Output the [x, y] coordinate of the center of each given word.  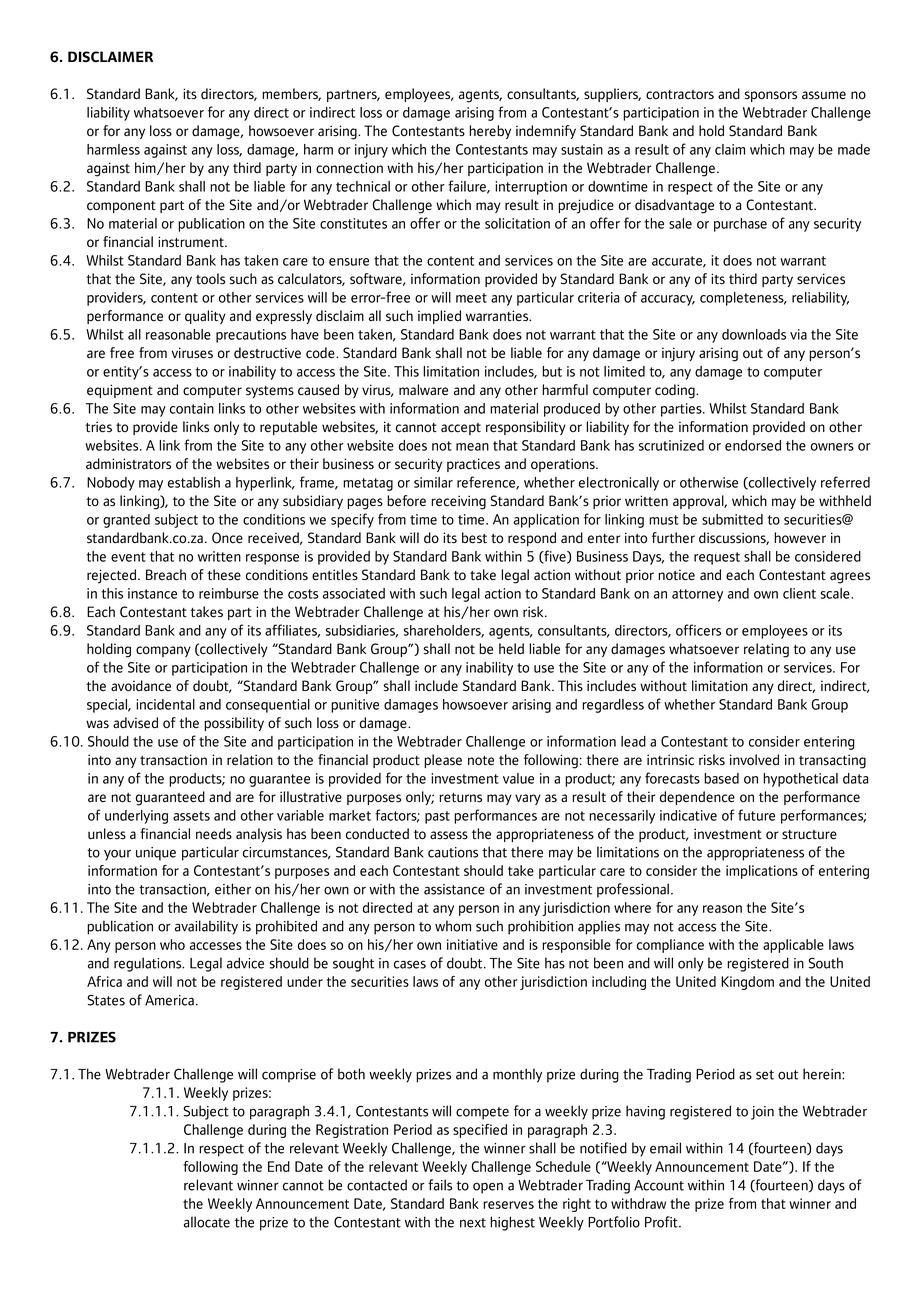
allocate [207, 1222]
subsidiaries [362, 631]
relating [766, 650]
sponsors [771, 96]
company [163, 651]
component [121, 207]
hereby [490, 132]
